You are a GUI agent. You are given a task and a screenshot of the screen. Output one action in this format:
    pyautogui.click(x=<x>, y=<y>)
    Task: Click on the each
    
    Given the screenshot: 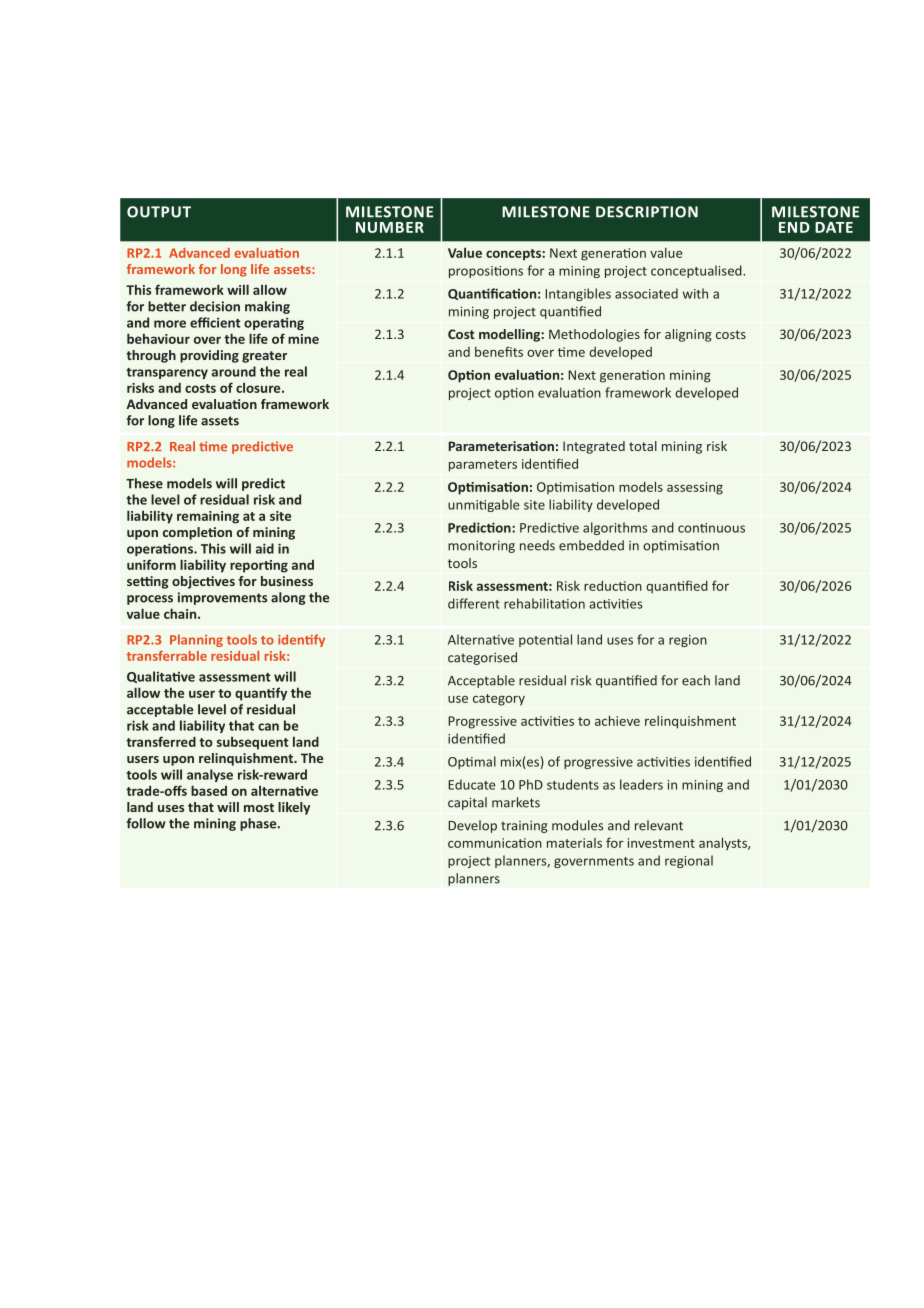 What is the action you would take?
    pyautogui.click(x=696, y=680)
